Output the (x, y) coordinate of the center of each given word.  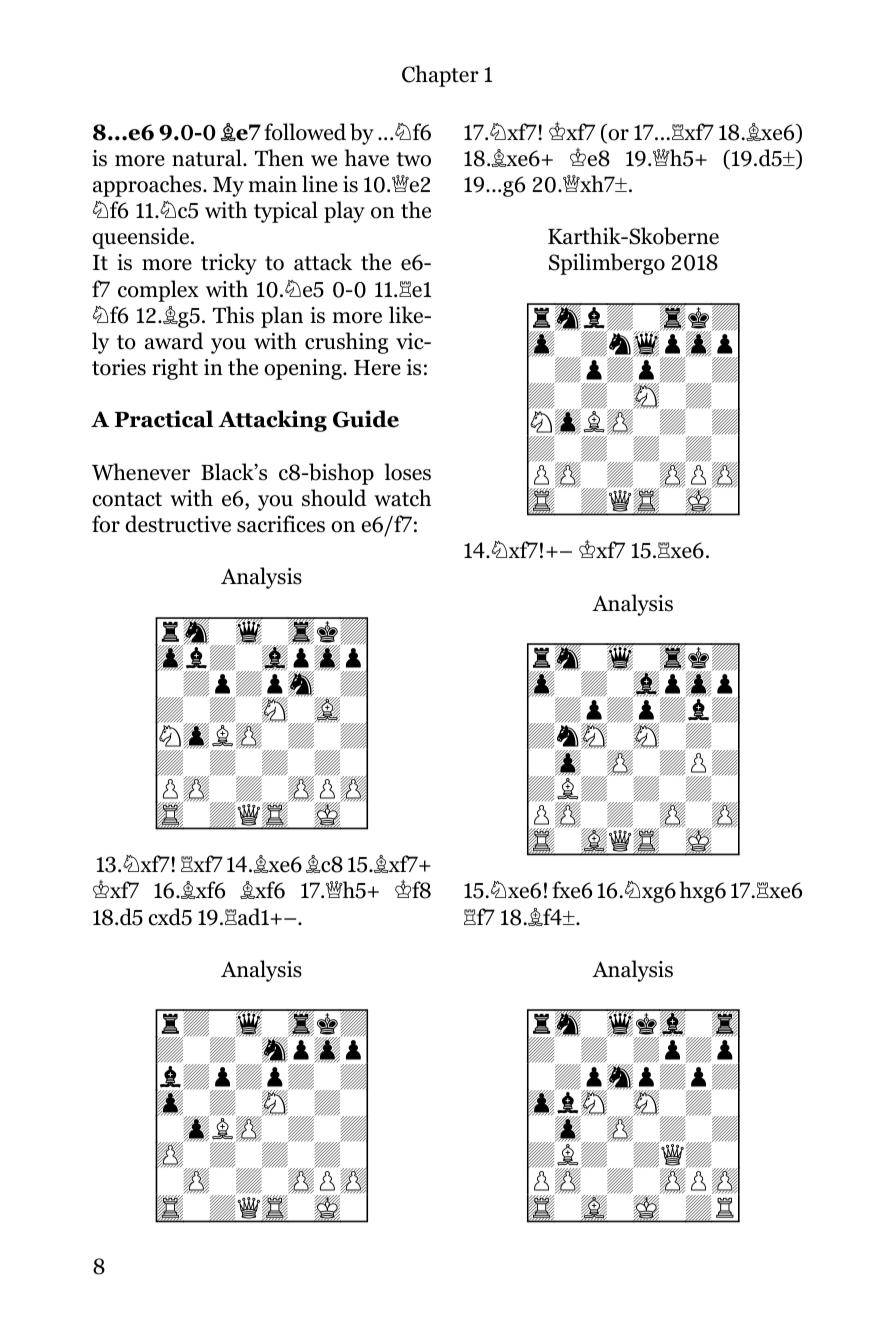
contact (127, 499)
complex (158, 291)
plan (282, 317)
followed (305, 132)
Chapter (440, 76)
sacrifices (281, 524)
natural (208, 158)
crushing (346, 343)
